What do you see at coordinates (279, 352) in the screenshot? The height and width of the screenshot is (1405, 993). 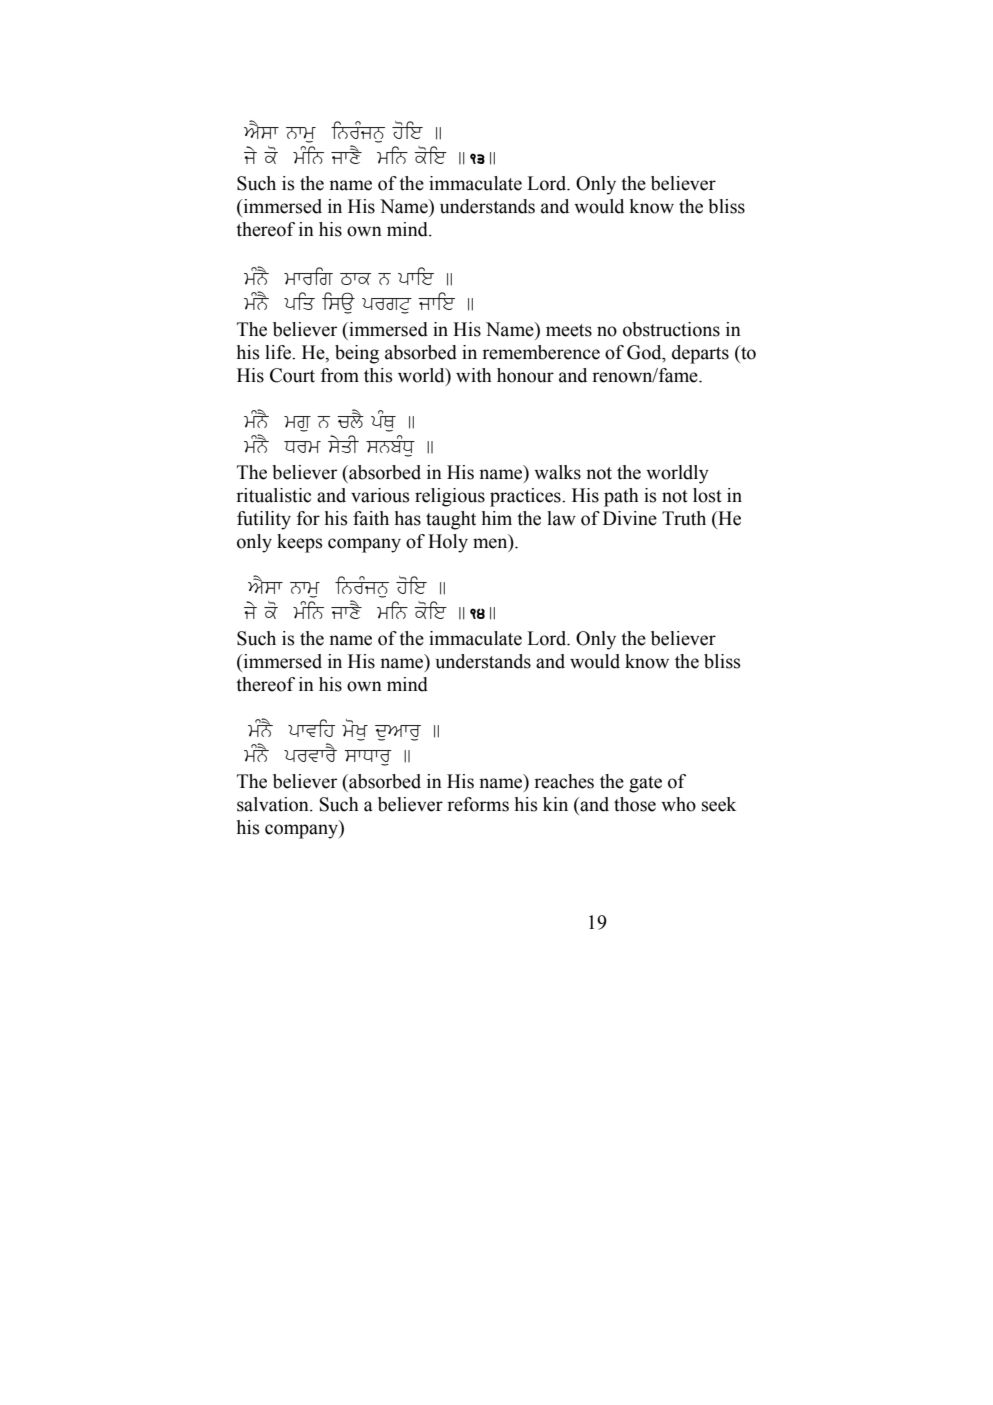 I see `life` at bounding box center [279, 352].
